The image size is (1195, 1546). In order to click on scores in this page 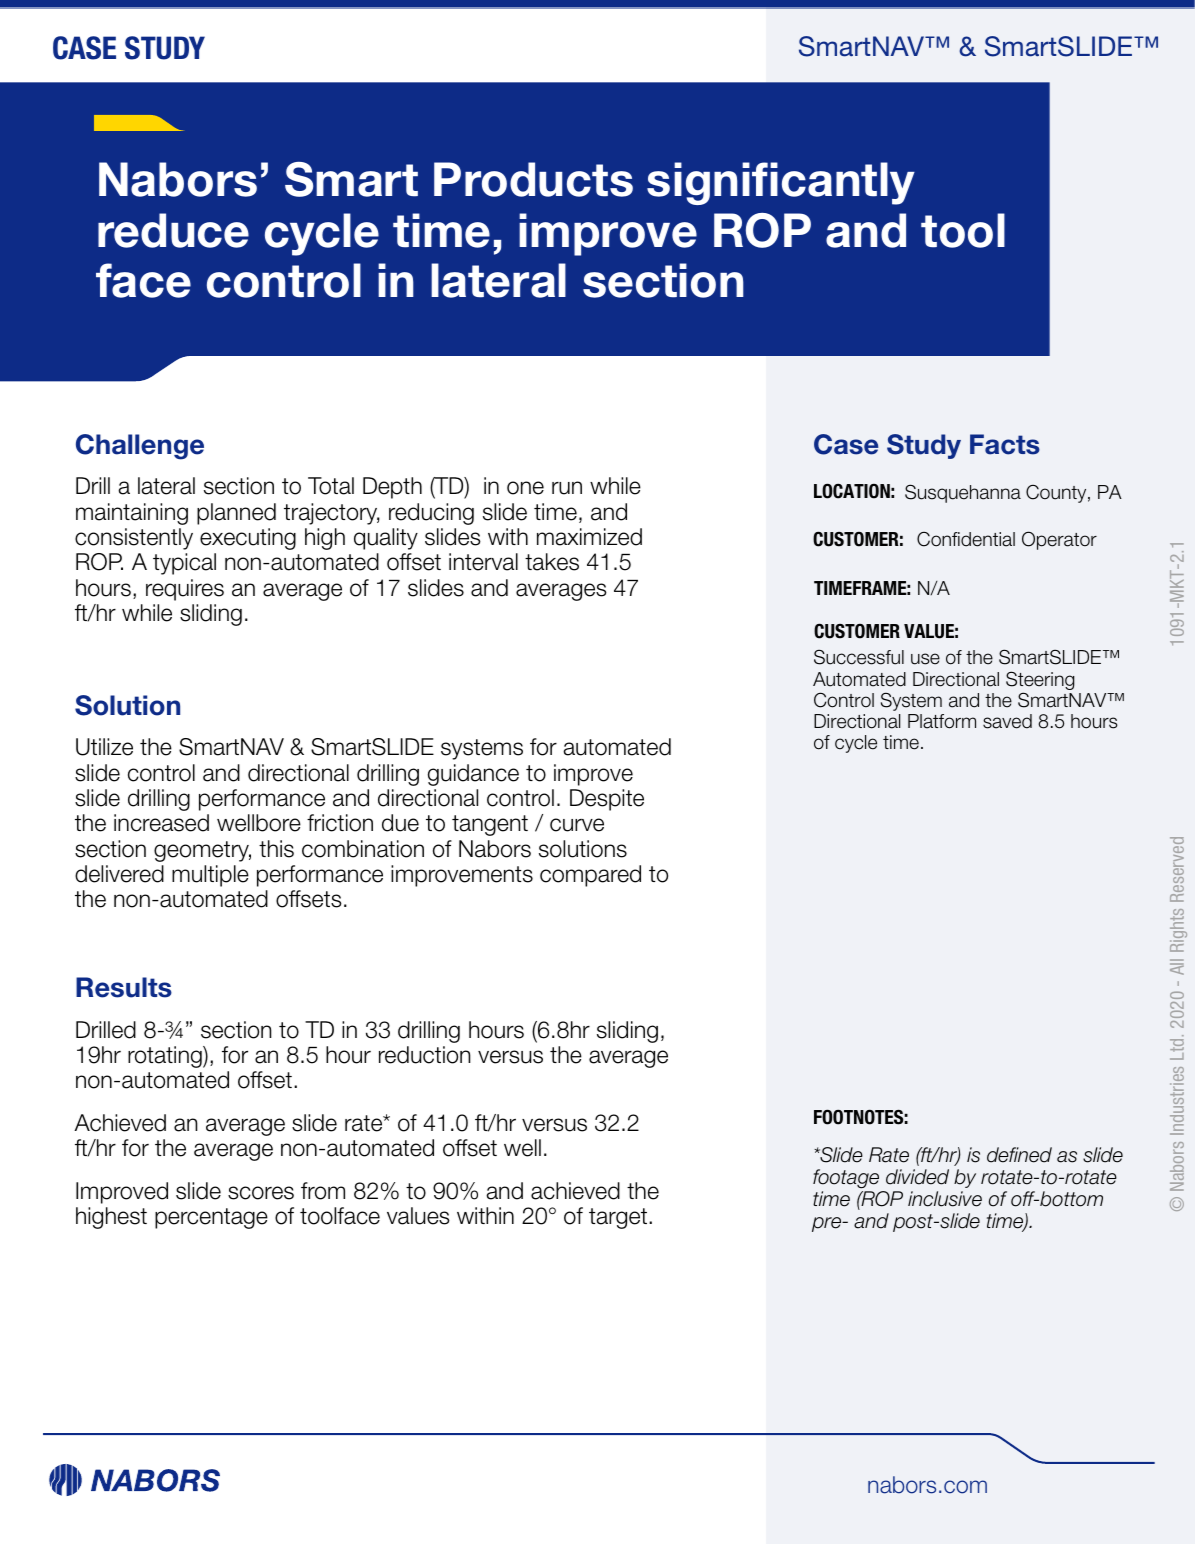, I will do `click(261, 1193)`.
